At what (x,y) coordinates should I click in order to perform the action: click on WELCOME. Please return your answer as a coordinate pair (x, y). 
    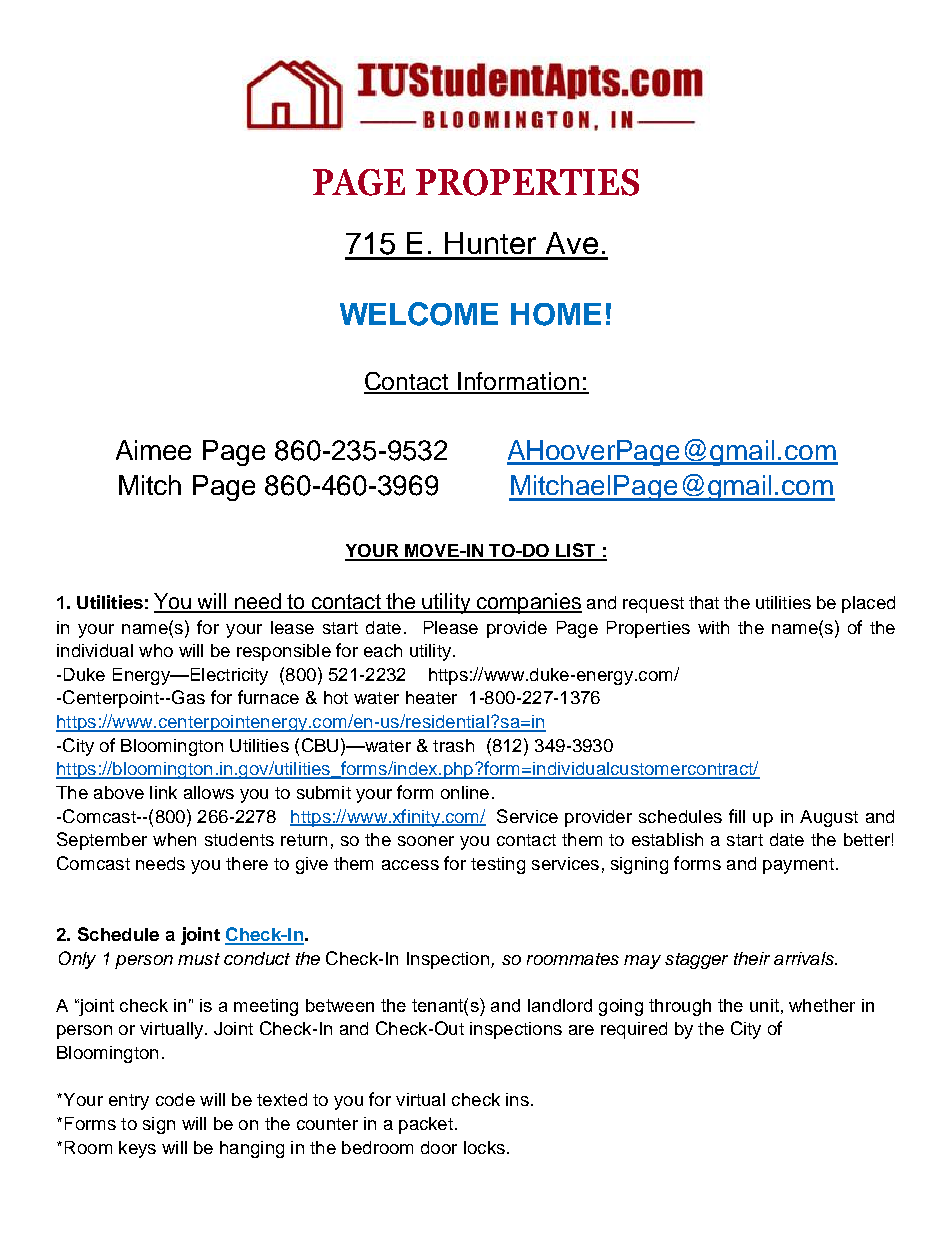
    Looking at the image, I should click on (419, 314).
